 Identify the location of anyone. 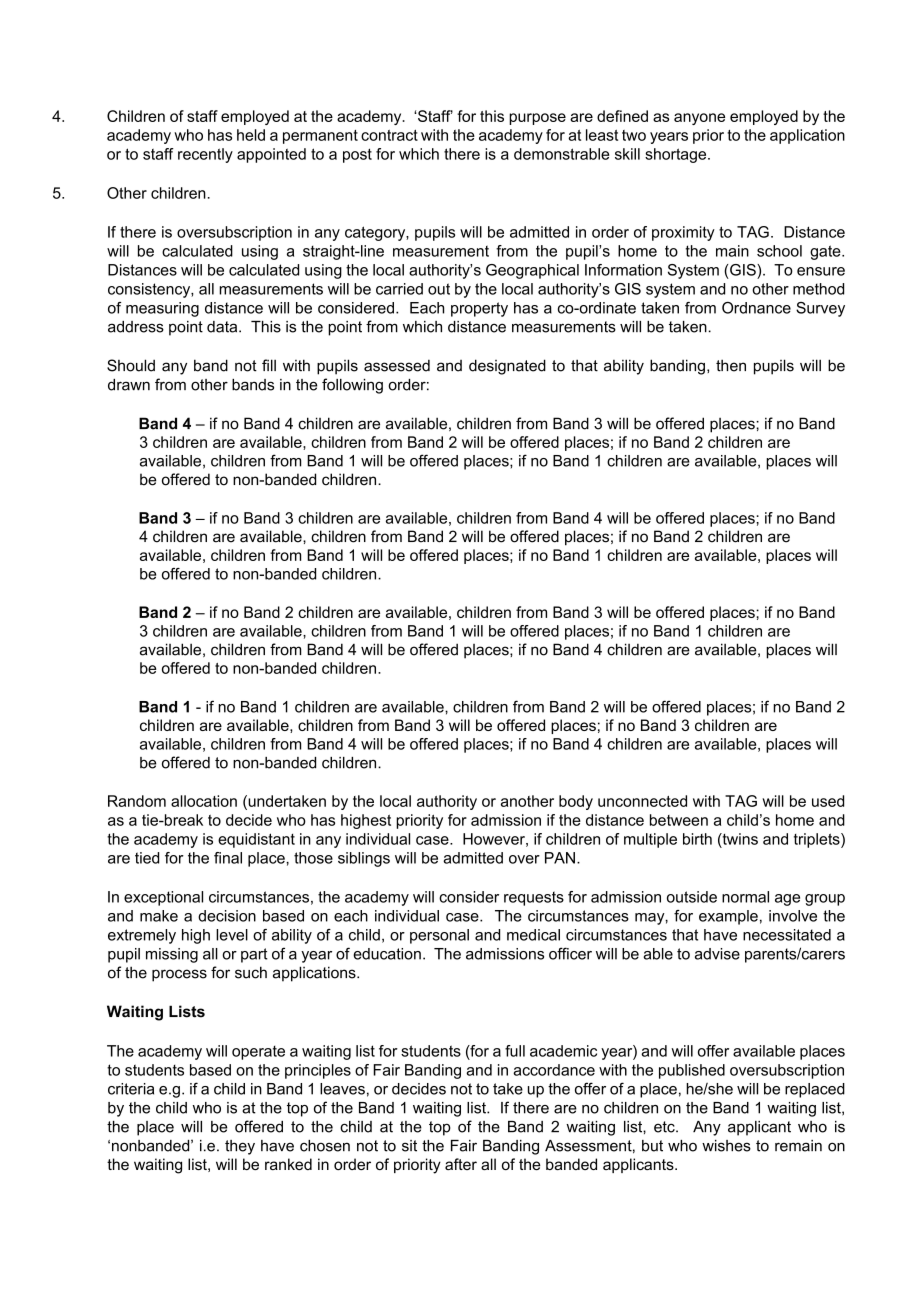
(699, 119).
